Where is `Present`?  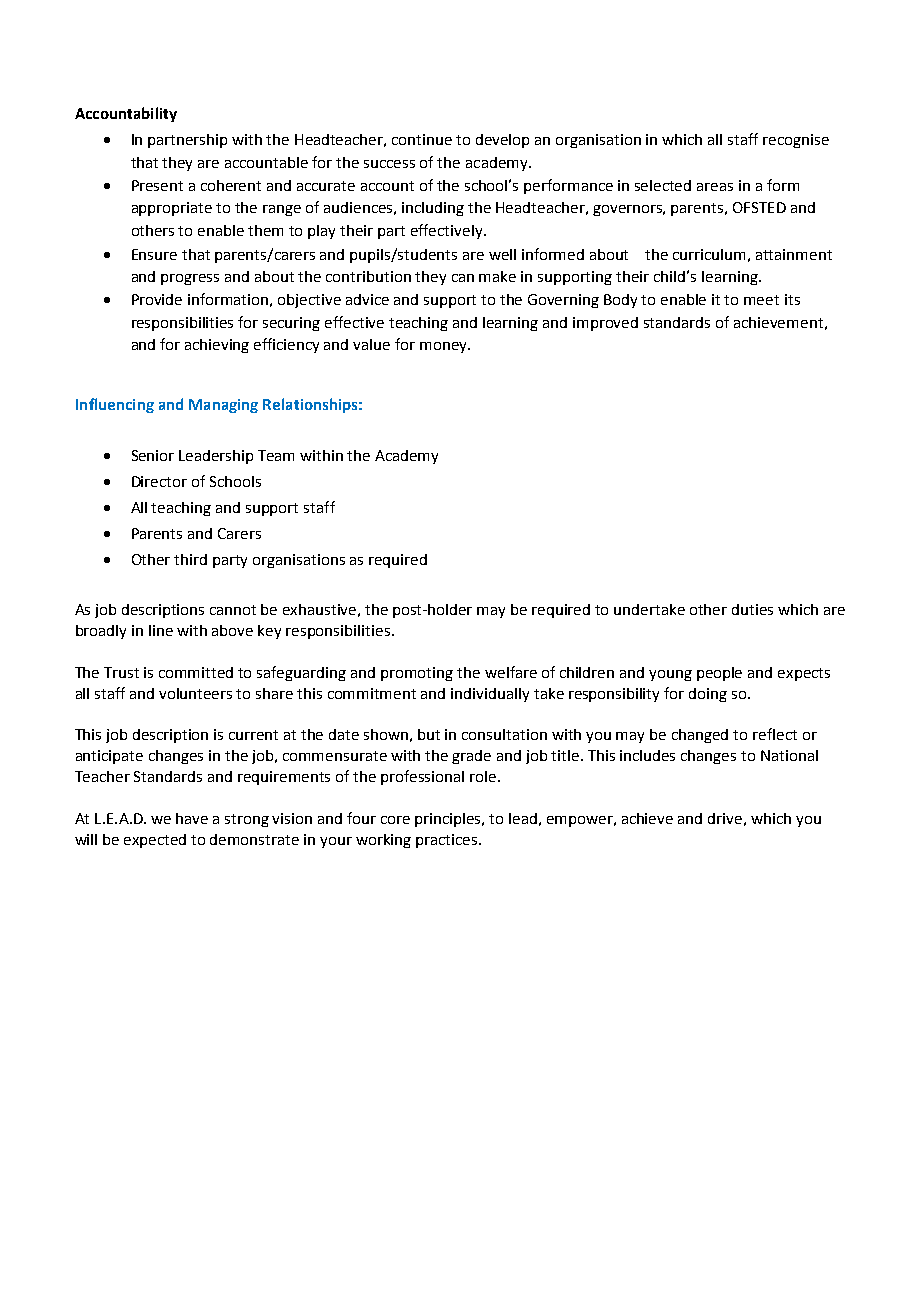
Present is located at coordinates (157, 185).
